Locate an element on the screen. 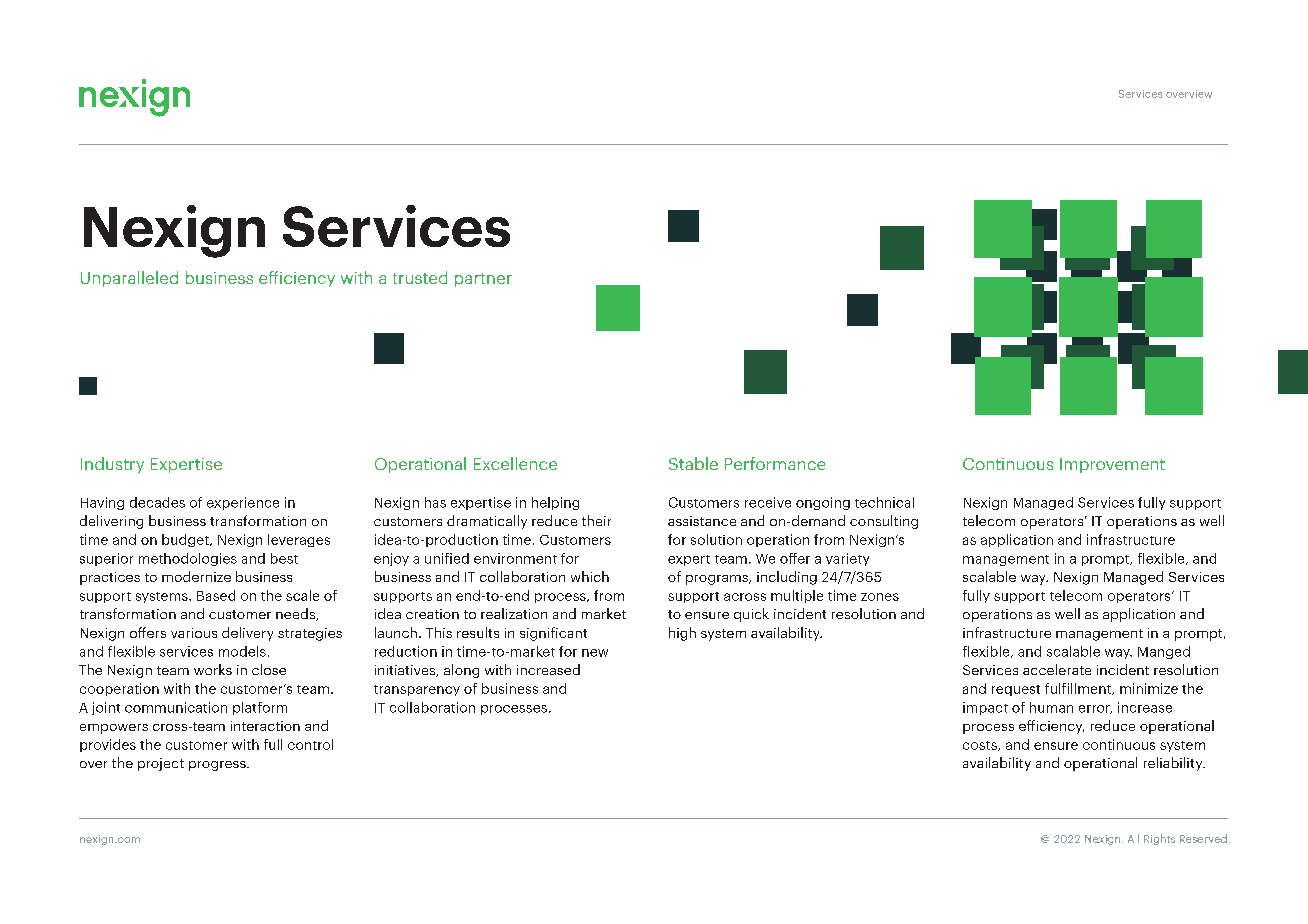  Improvement is located at coordinates (1112, 465).
